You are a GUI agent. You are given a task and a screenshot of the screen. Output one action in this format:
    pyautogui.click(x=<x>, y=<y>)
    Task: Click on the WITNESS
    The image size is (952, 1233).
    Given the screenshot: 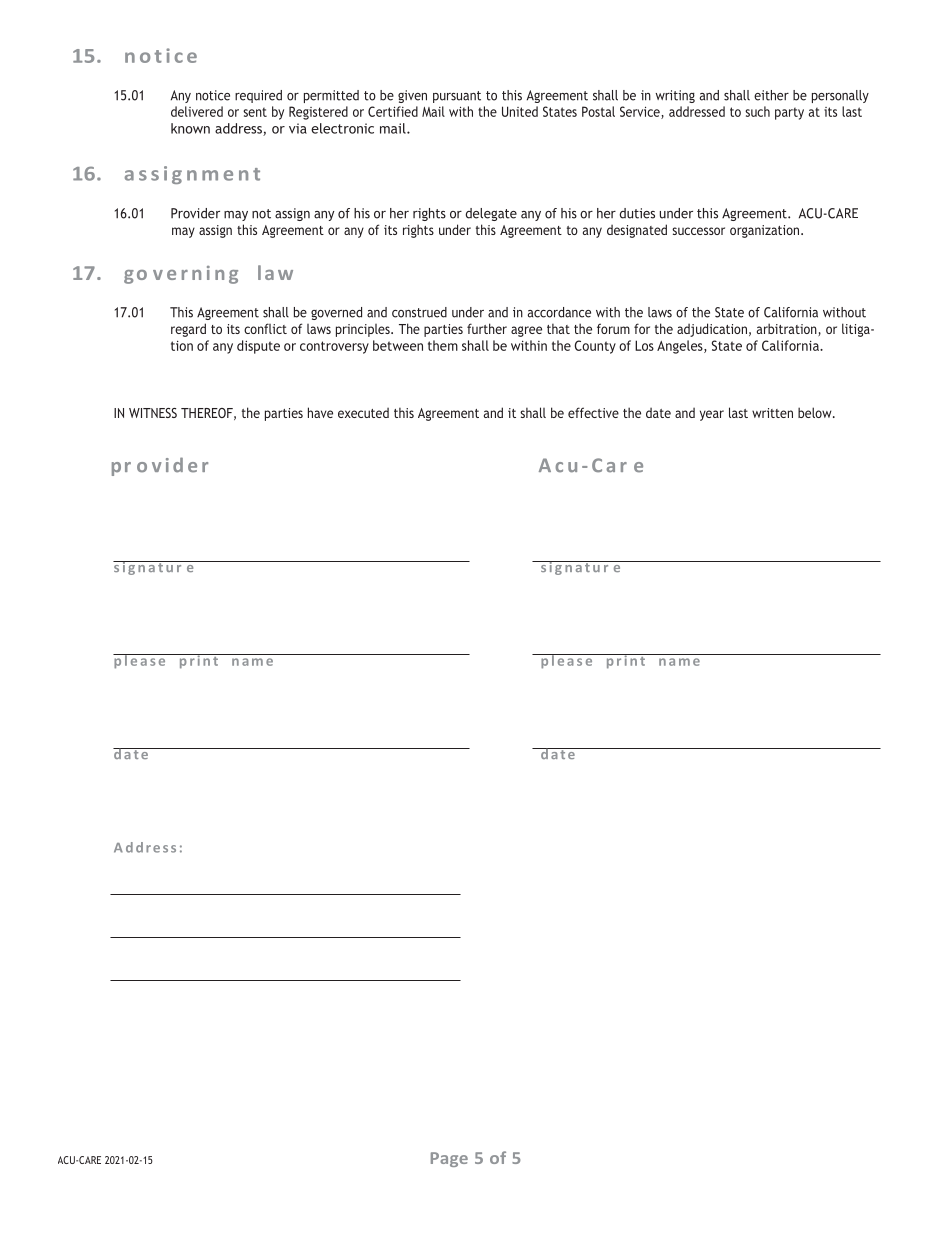 What is the action you would take?
    pyautogui.click(x=153, y=413)
